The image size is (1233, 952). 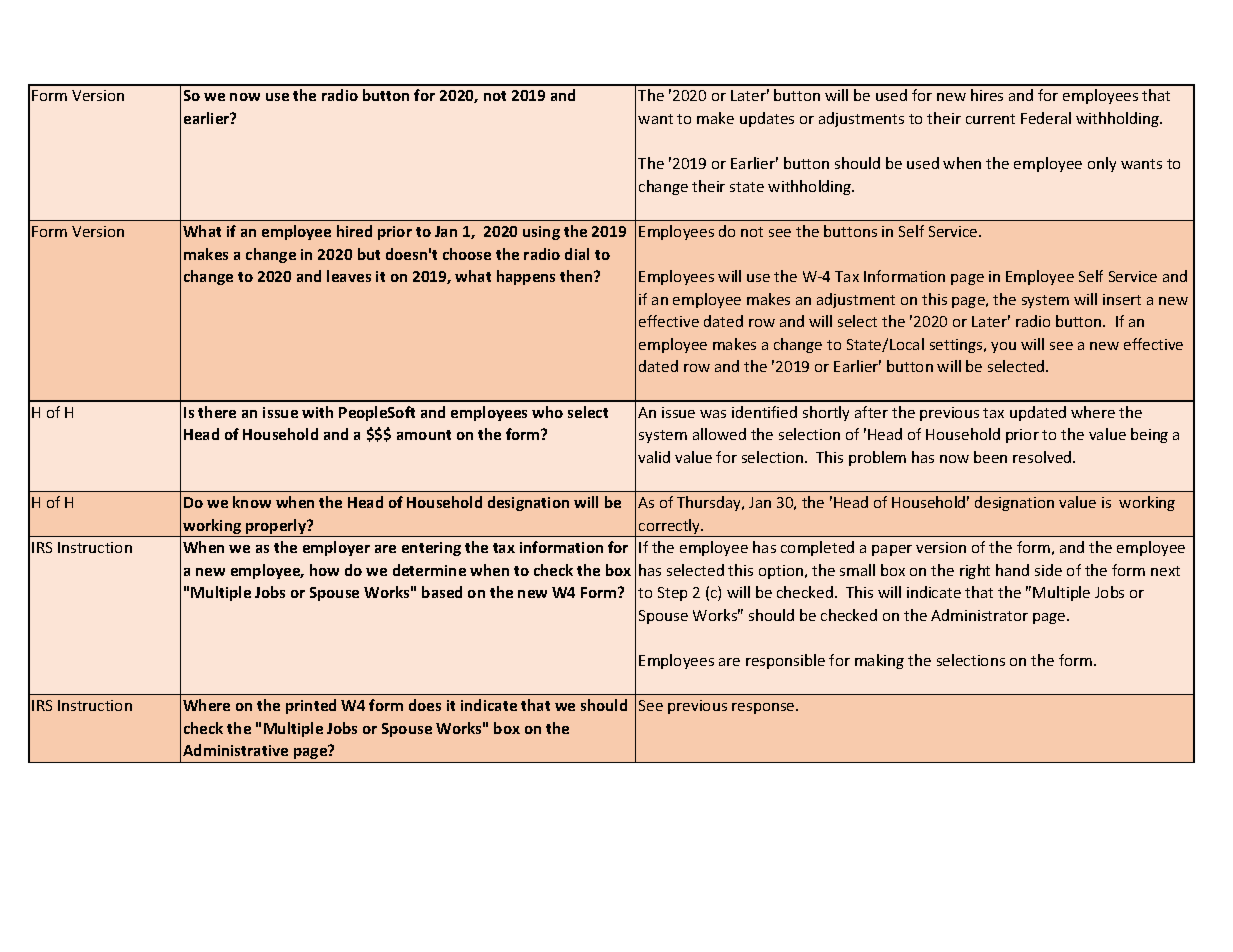 I want to click on side, so click(x=1048, y=570).
